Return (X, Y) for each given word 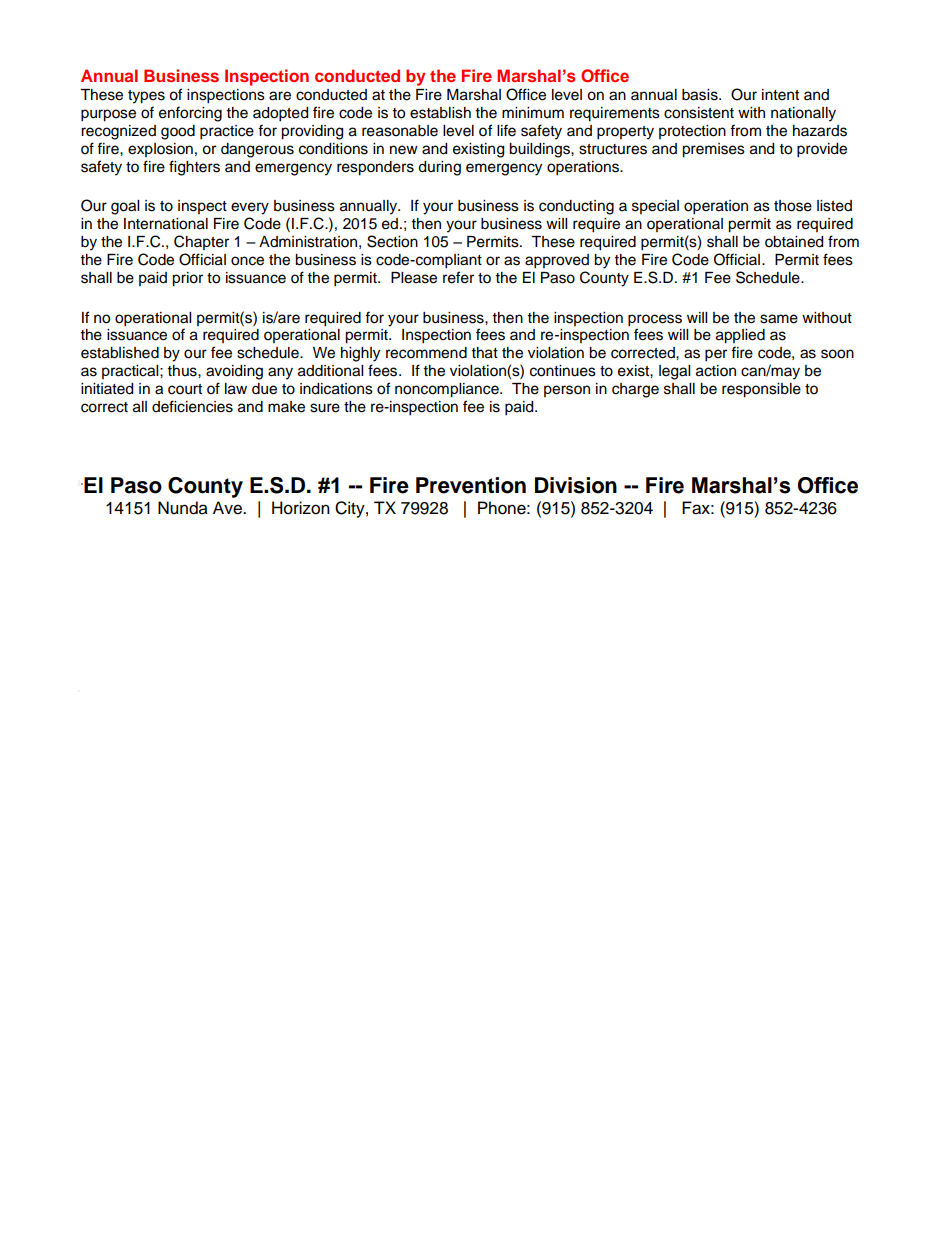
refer (458, 277)
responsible (761, 390)
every (250, 208)
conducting (576, 207)
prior (187, 279)
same (779, 319)
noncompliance (448, 390)
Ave (228, 508)
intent (780, 95)
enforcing (190, 114)
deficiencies (192, 406)
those (793, 206)
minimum (533, 112)
